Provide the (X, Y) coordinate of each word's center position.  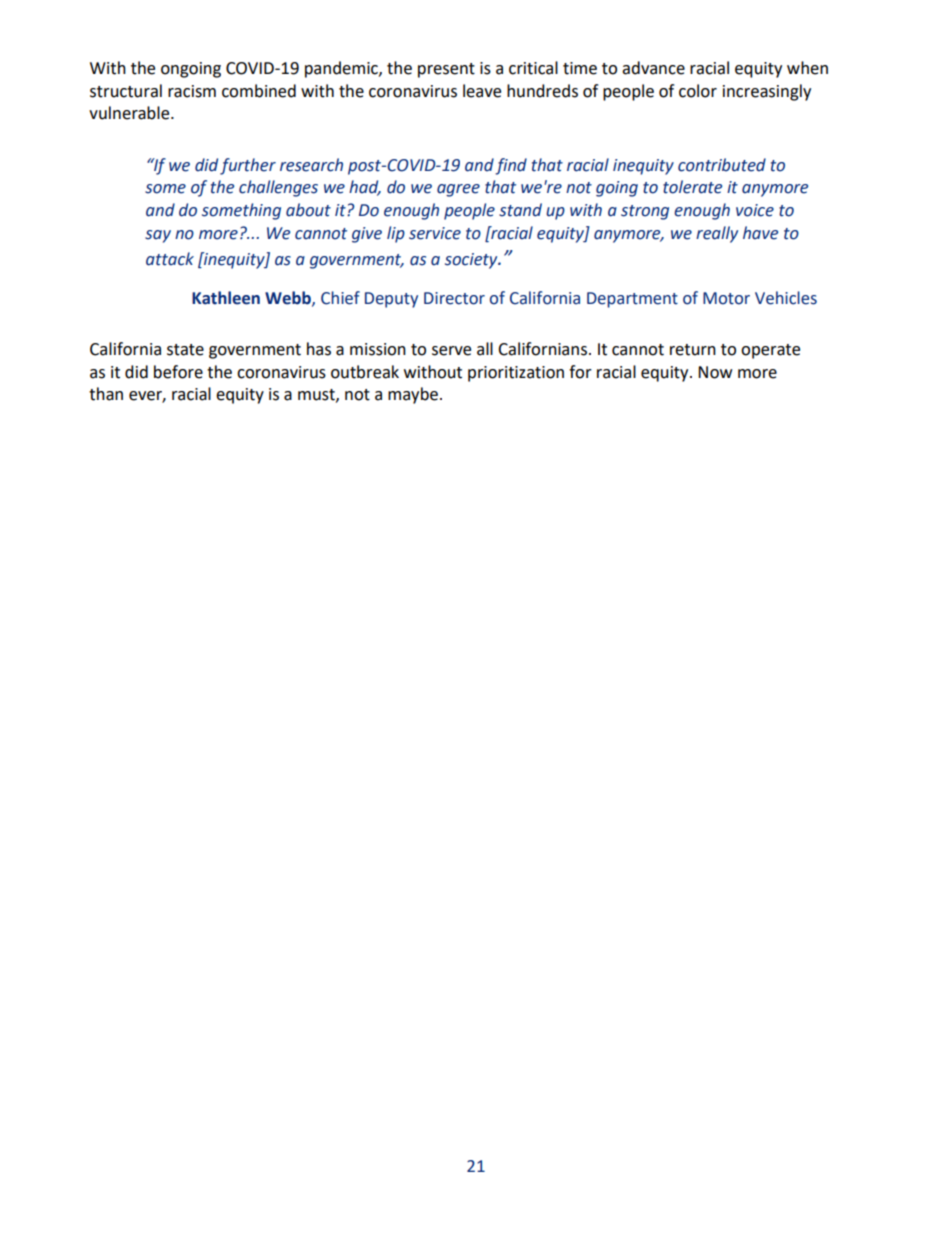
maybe (413, 395)
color (698, 91)
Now (715, 372)
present (446, 70)
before (178, 372)
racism (192, 91)
